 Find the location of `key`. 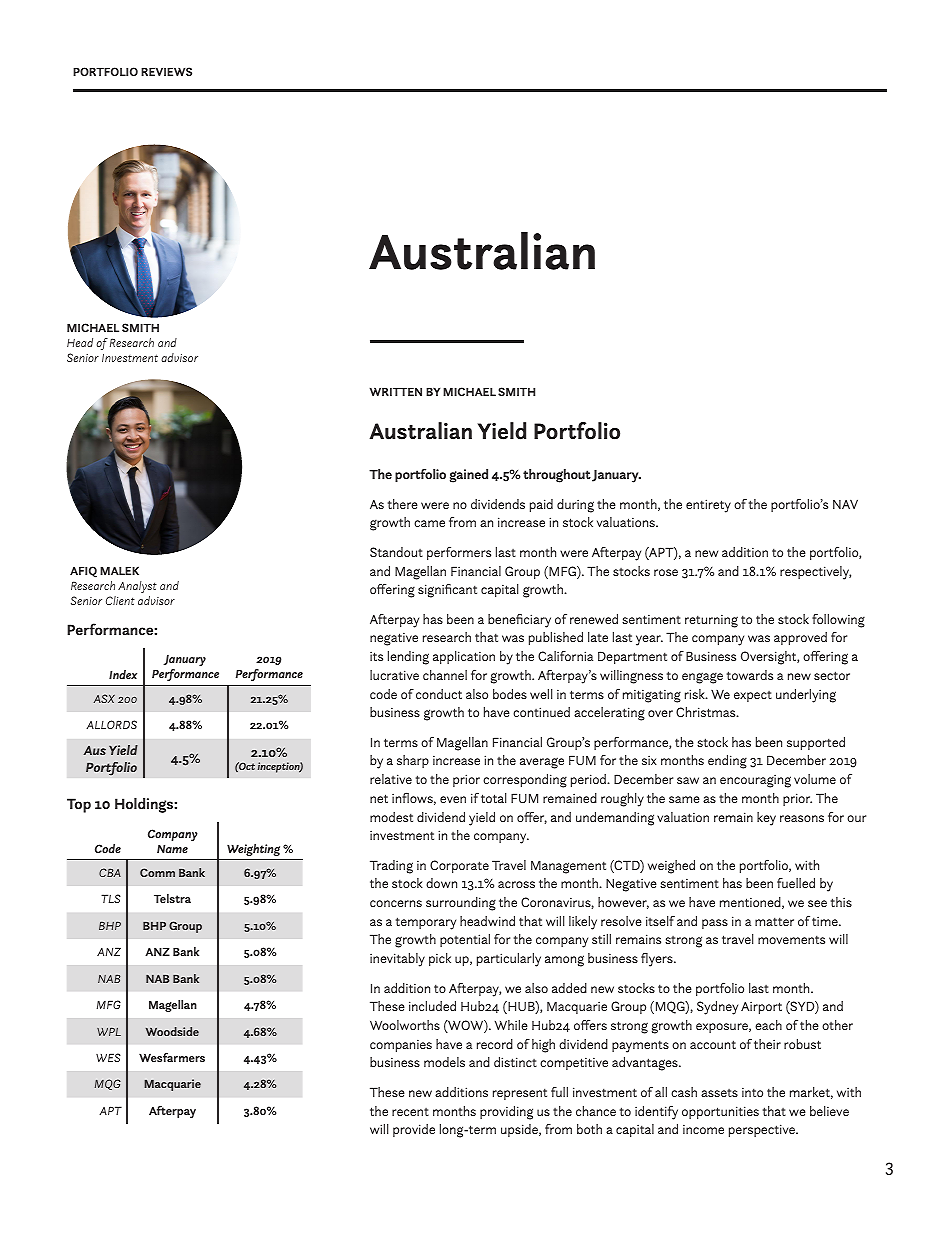

key is located at coordinates (766, 819).
